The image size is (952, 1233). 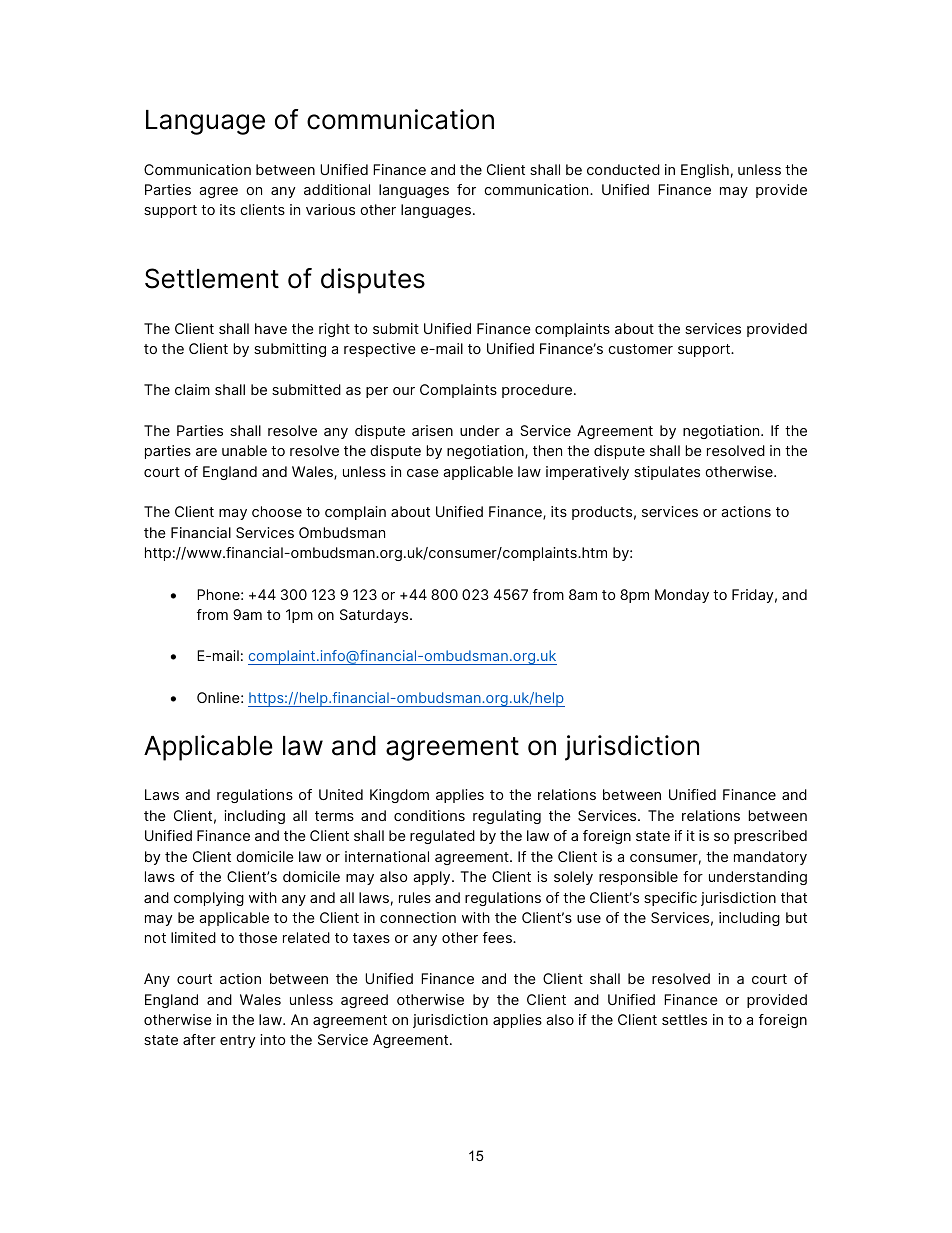 What do you see at coordinates (330, 209) in the screenshot?
I see `various` at bounding box center [330, 209].
